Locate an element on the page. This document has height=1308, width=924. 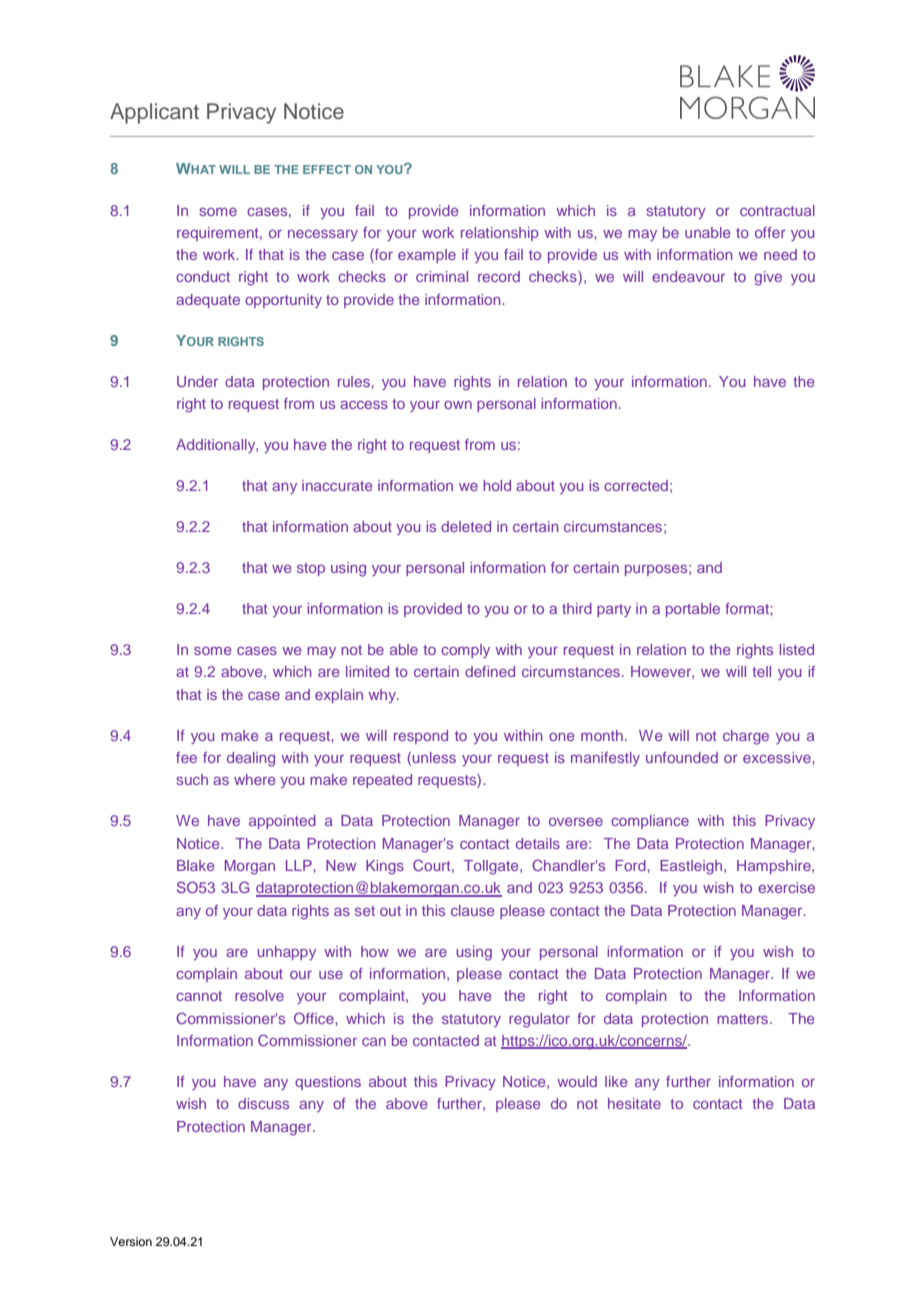
fee is located at coordinates (186, 757).
